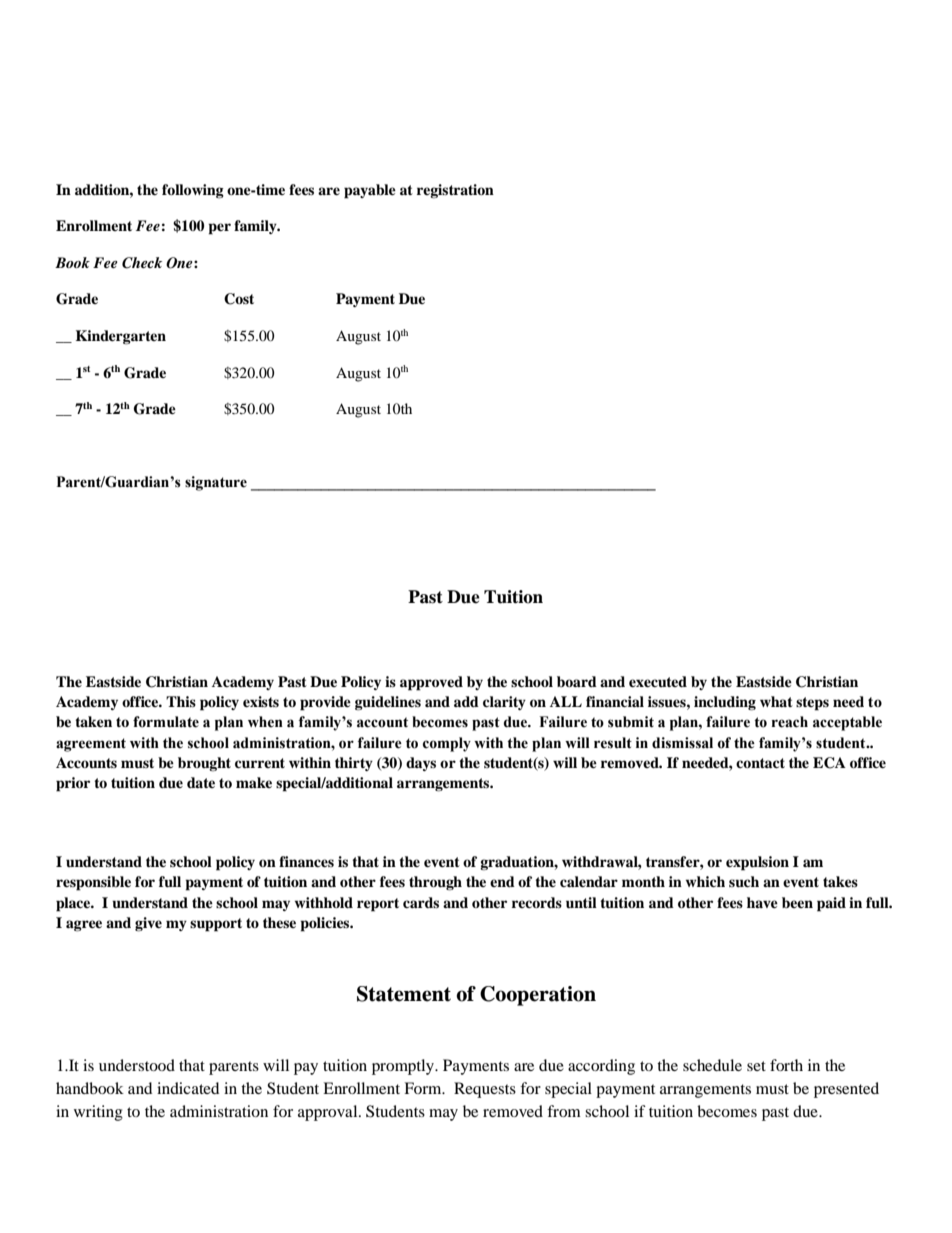 This screenshot has width=952, height=1233. Describe the element at coordinates (216, 483) in the screenshot. I see `signature` at that location.
